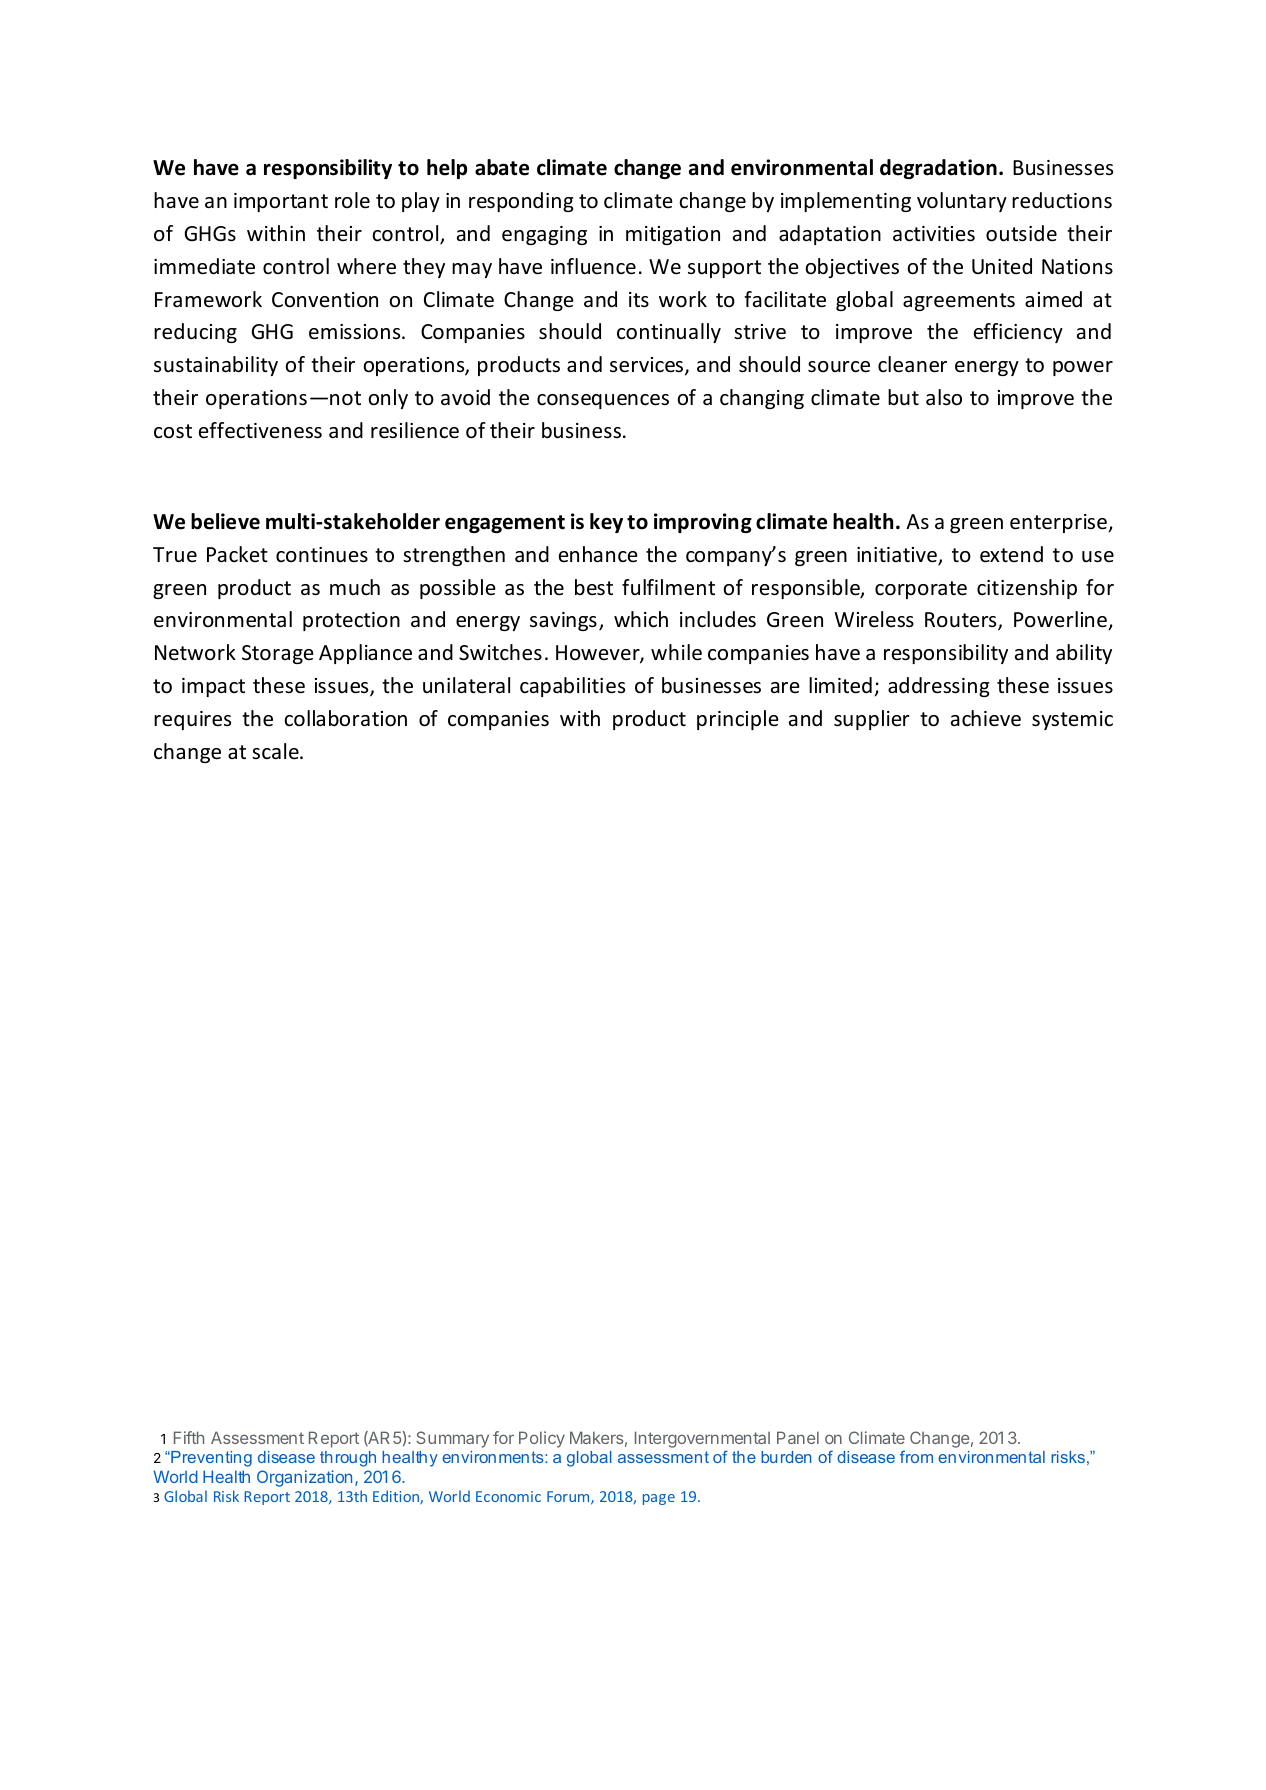  Describe the element at coordinates (673, 235) in the screenshot. I see `mitigation` at that location.
